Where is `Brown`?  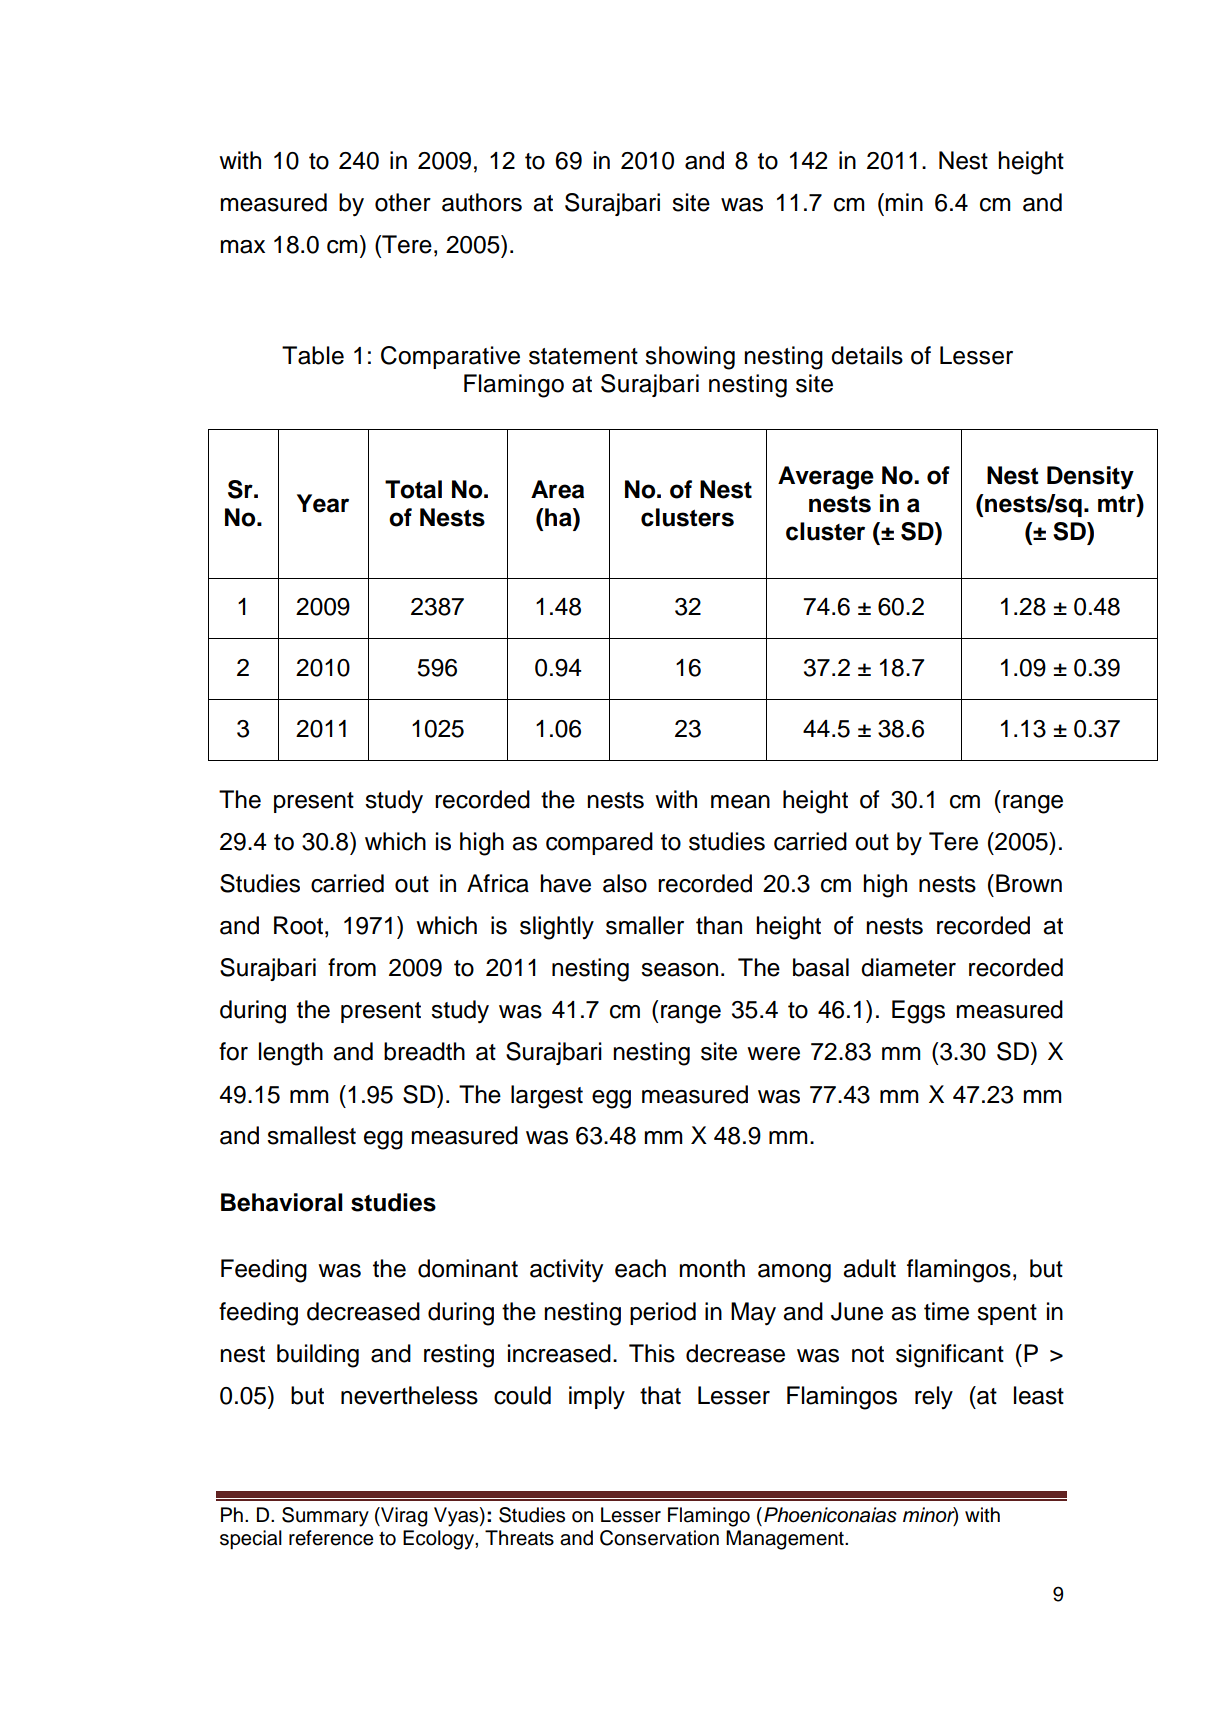 Brown is located at coordinates (1029, 883).
